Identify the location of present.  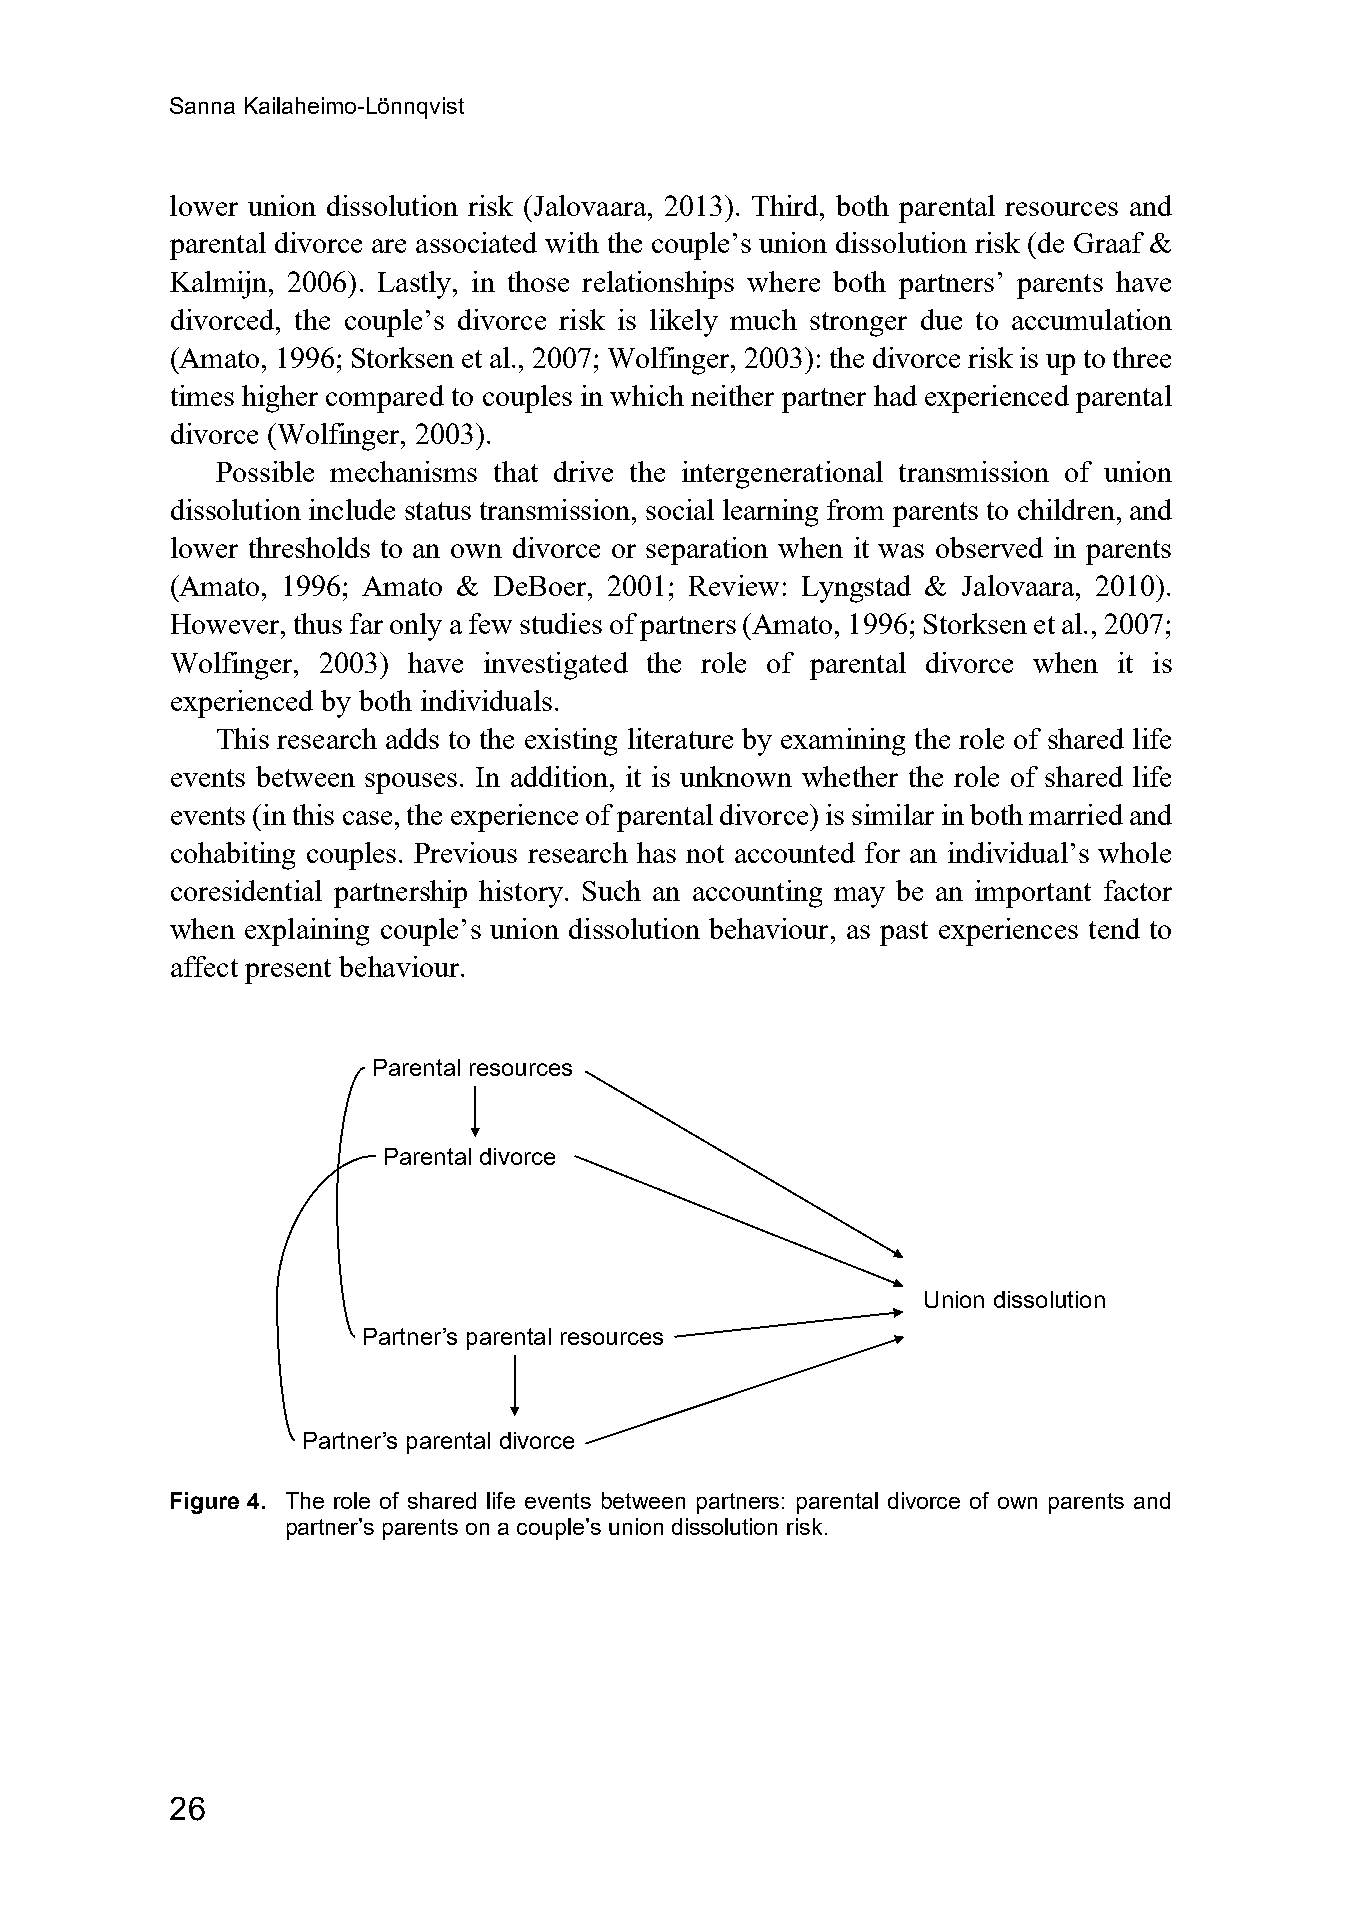
(288, 971).
